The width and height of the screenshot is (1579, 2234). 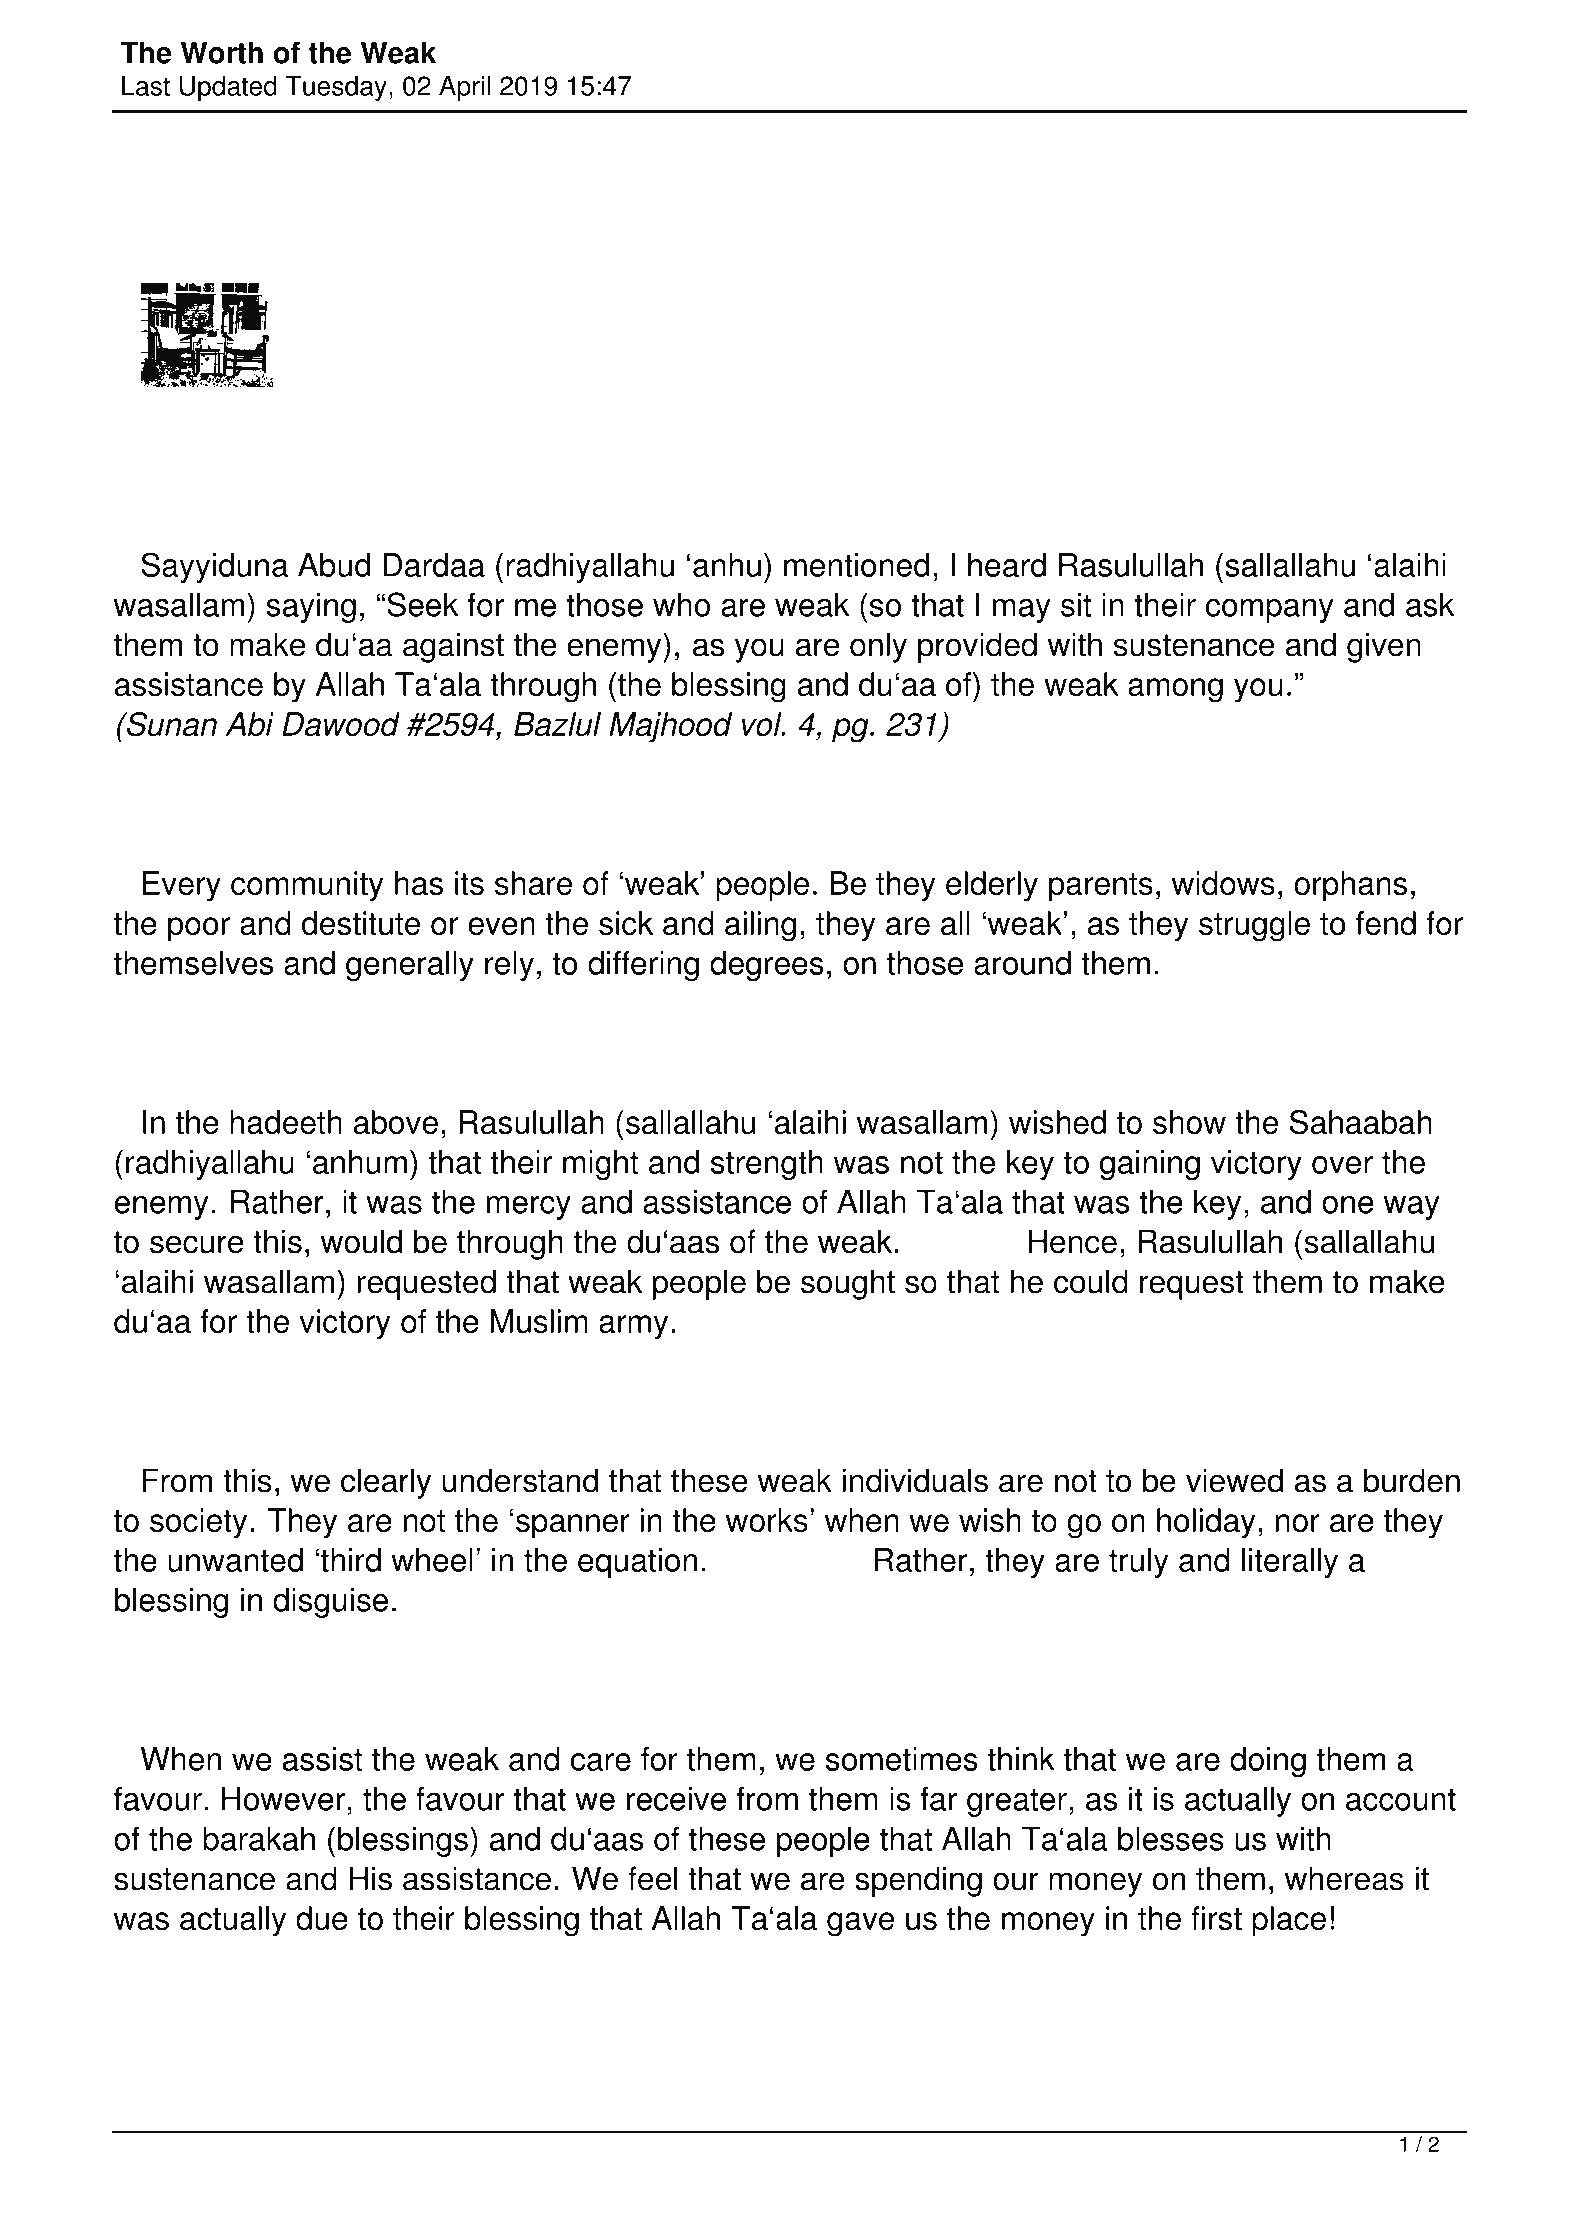 What do you see at coordinates (1234, 1480) in the screenshot?
I see `viewed` at bounding box center [1234, 1480].
